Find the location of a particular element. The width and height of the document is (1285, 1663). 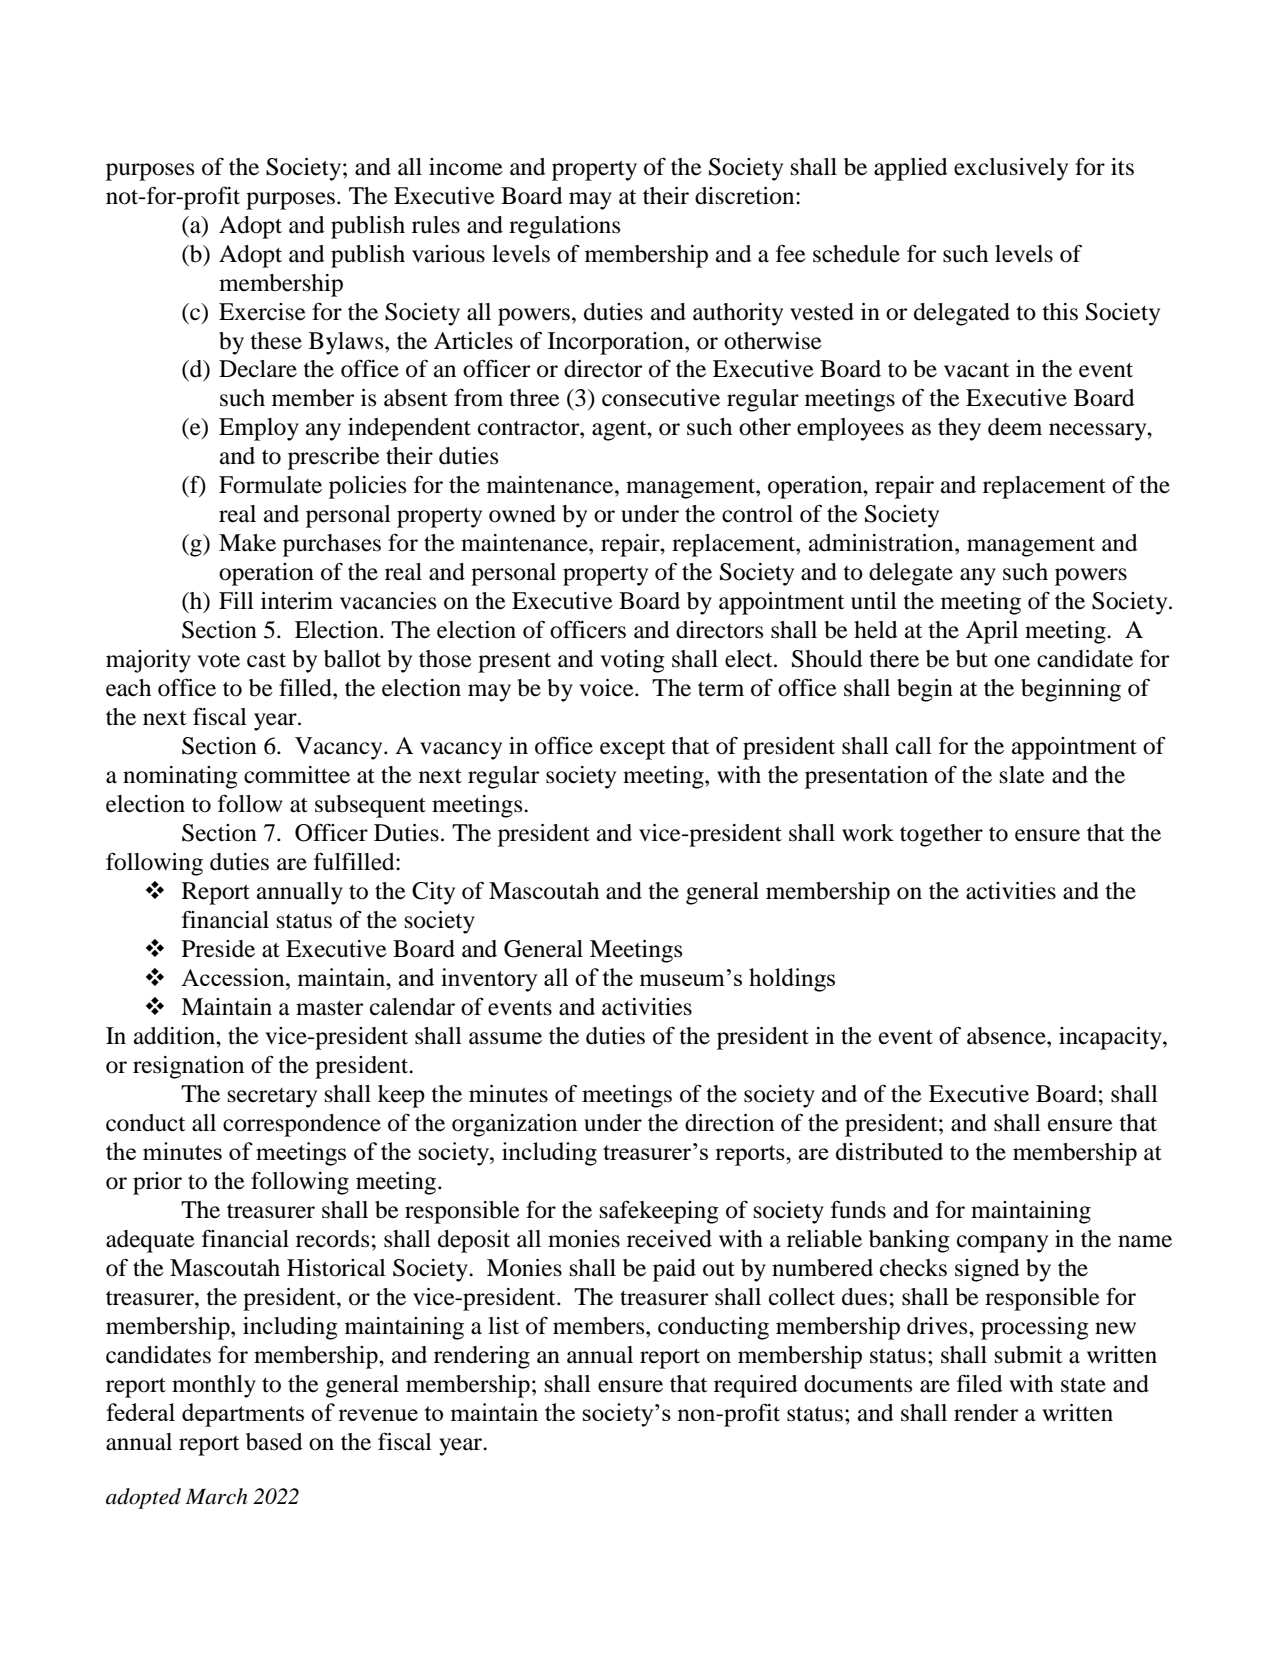

exclusively is located at coordinates (1011, 169).
